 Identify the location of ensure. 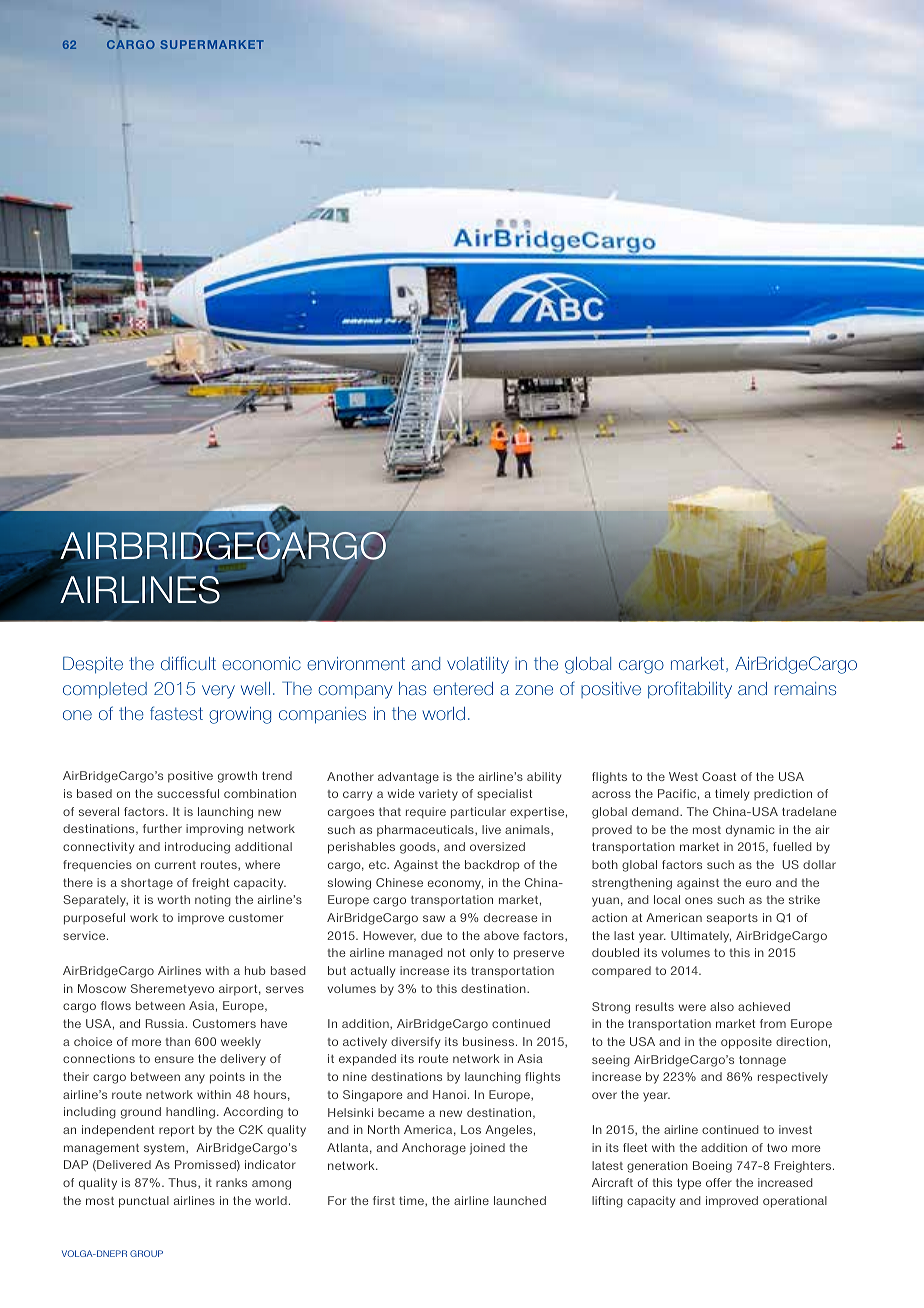
(174, 1059).
